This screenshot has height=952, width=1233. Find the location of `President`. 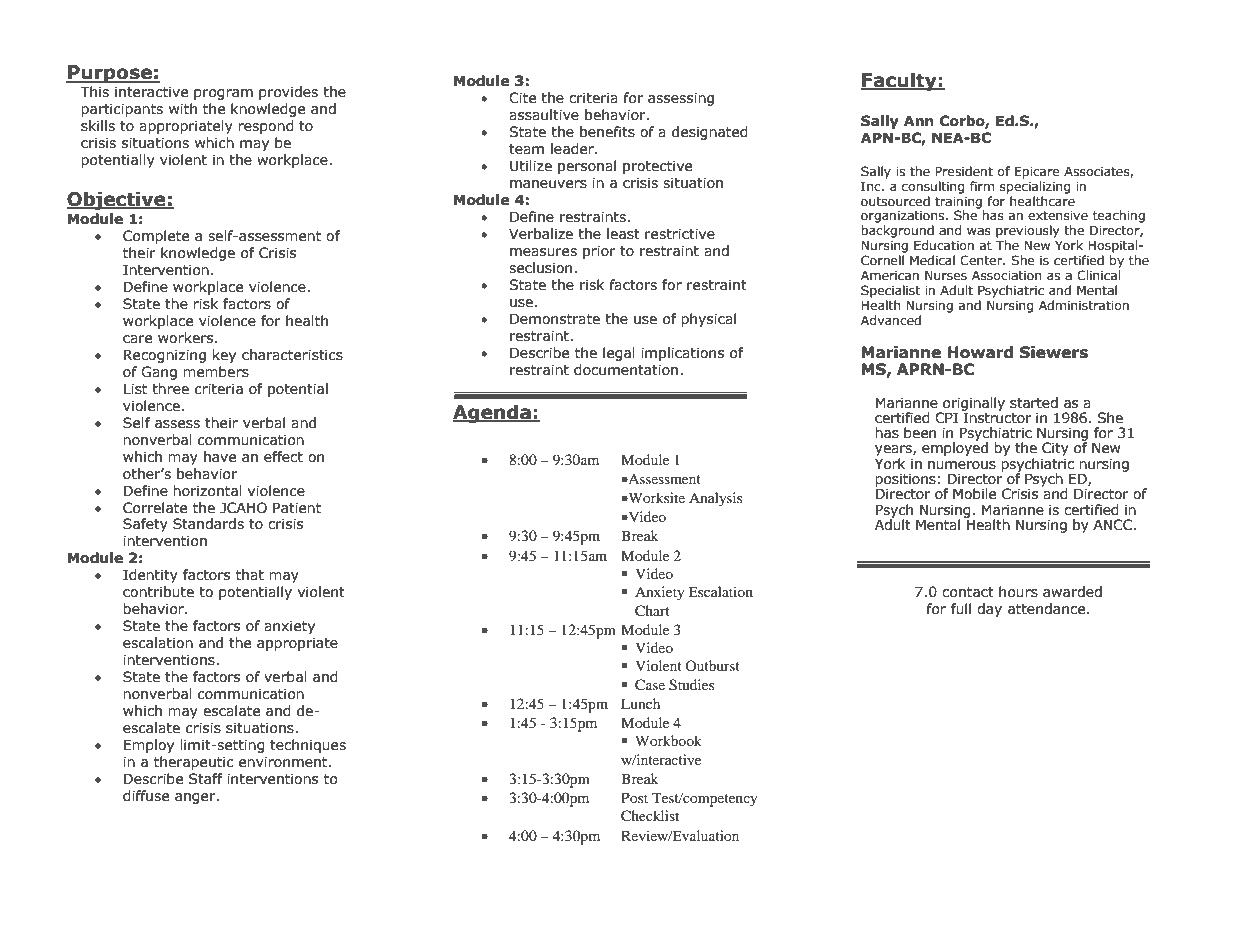

President is located at coordinates (964, 171).
